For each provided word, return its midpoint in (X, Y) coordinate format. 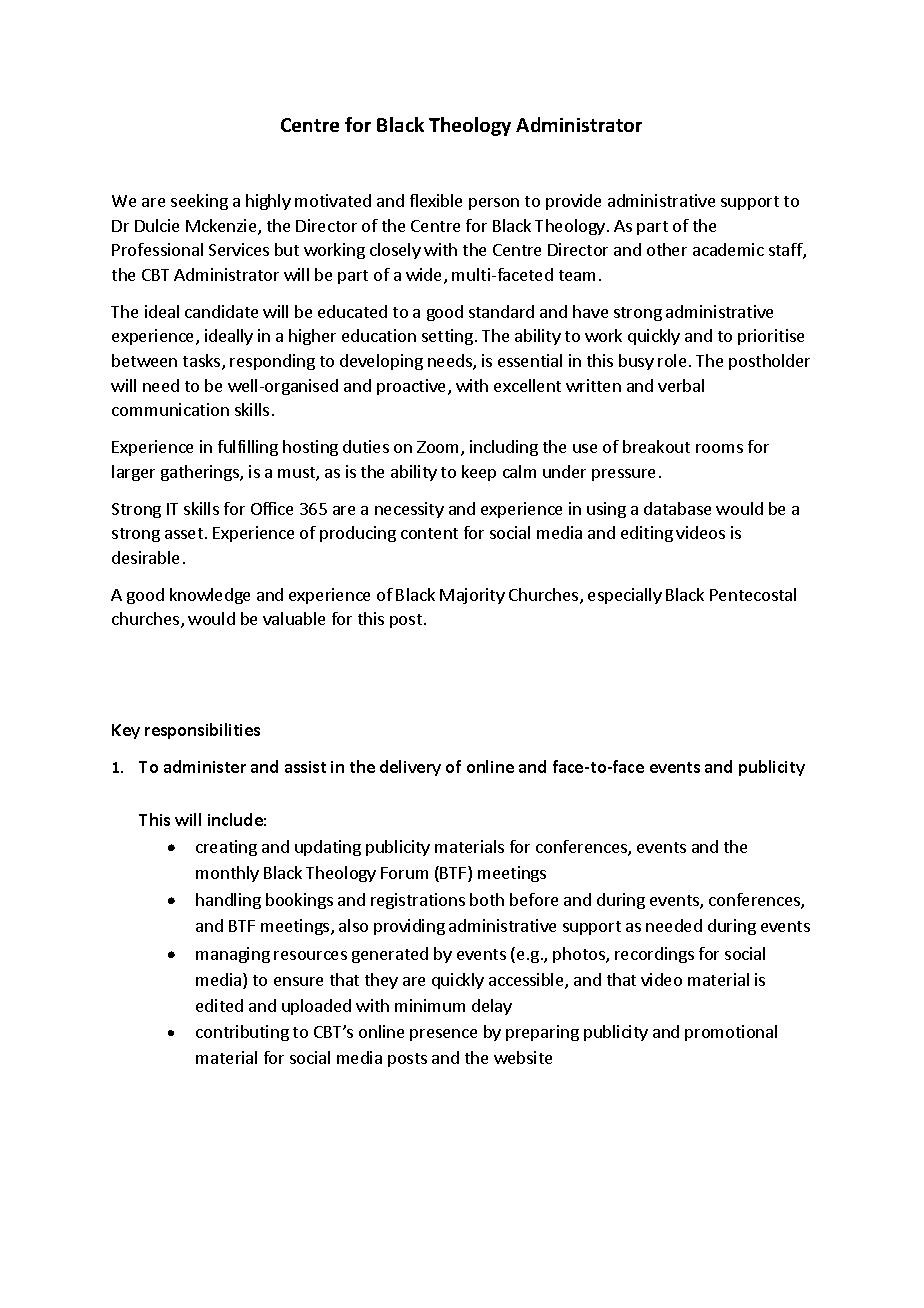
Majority (472, 596)
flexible (436, 200)
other (667, 249)
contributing (242, 1033)
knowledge (210, 596)
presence (443, 1035)
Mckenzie (222, 227)
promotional (731, 1033)
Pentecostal (753, 594)
